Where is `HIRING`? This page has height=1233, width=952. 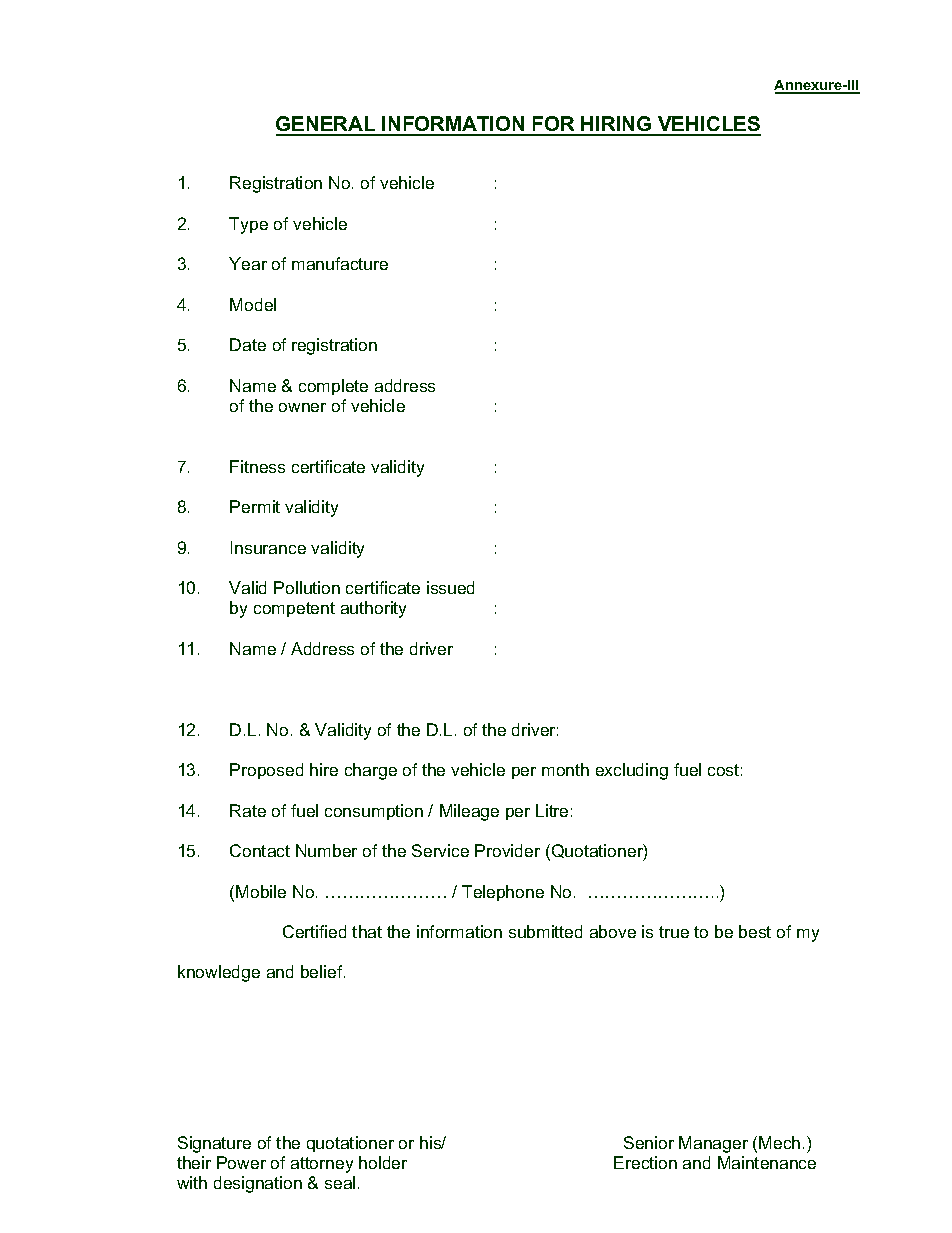
HIRING is located at coordinates (617, 125).
